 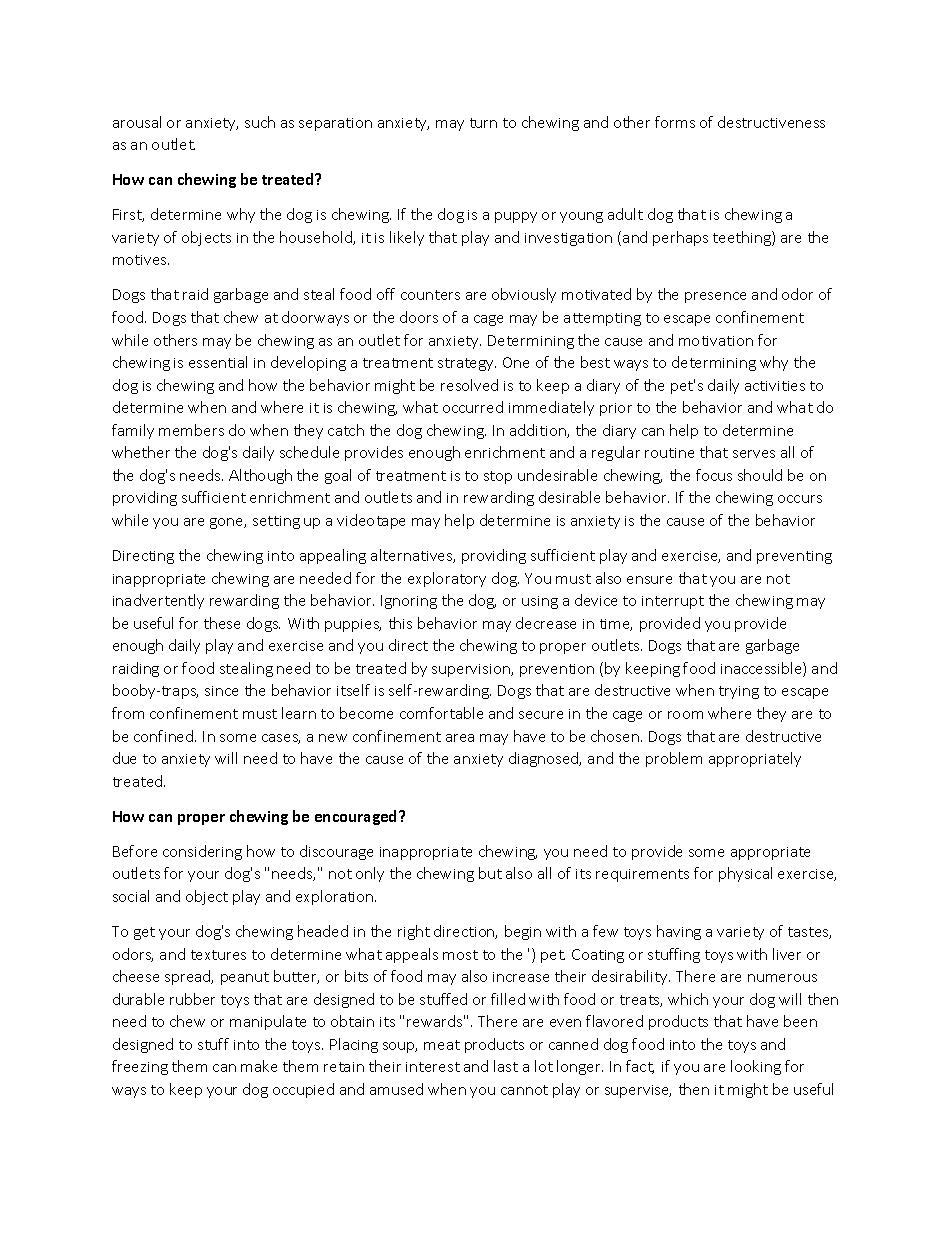 What do you see at coordinates (745, 874) in the document?
I see `physical` at bounding box center [745, 874].
